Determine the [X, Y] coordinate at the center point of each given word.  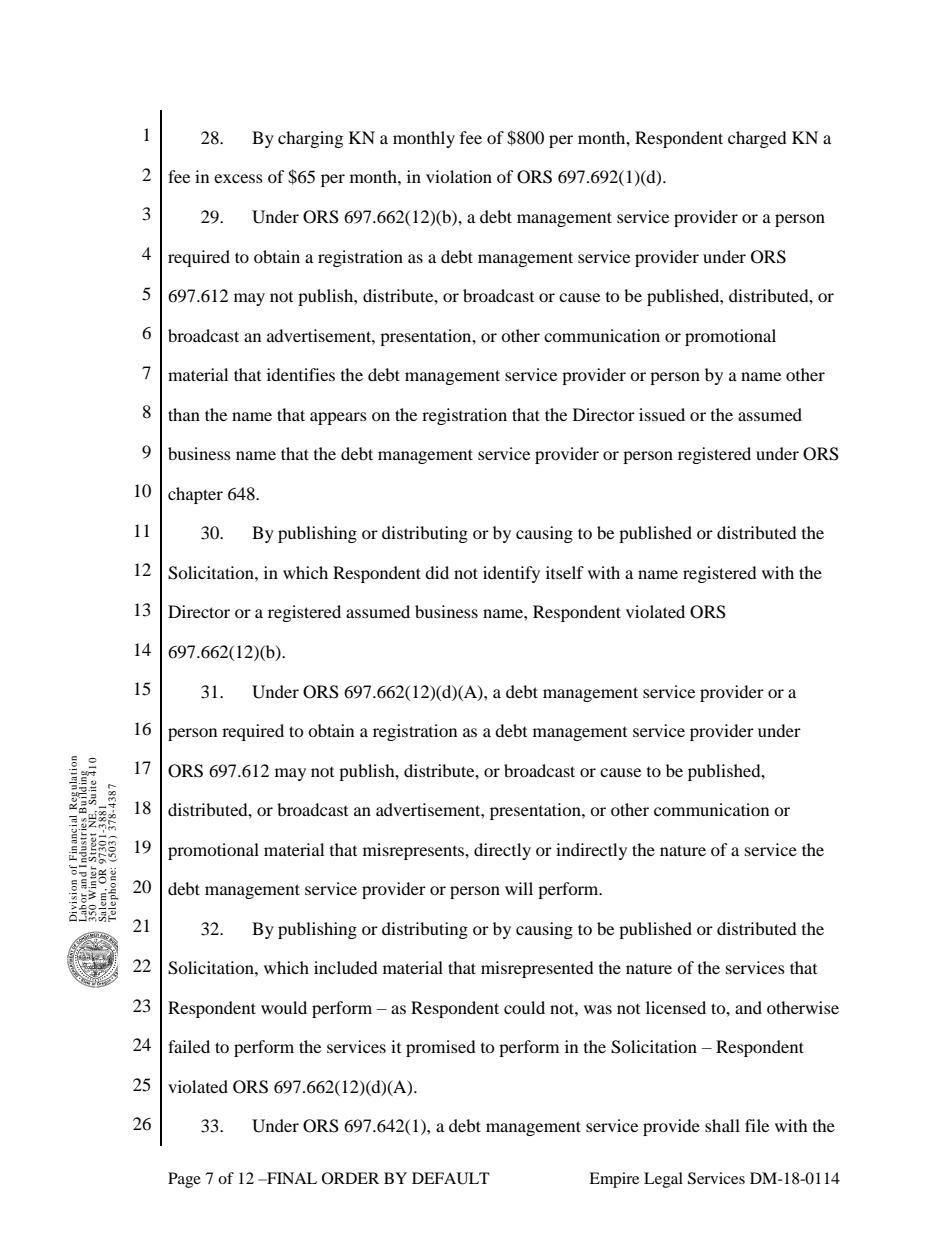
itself [565, 572]
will [519, 888]
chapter [195, 495]
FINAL [291, 1178]
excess [238, 178]
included [346, 967]
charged [757, 139]
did [437, 572]
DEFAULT [451, 1178]
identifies [301, 374]
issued [662, 414]
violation [459, 176]
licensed [676, 1007]
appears [338, 418]
